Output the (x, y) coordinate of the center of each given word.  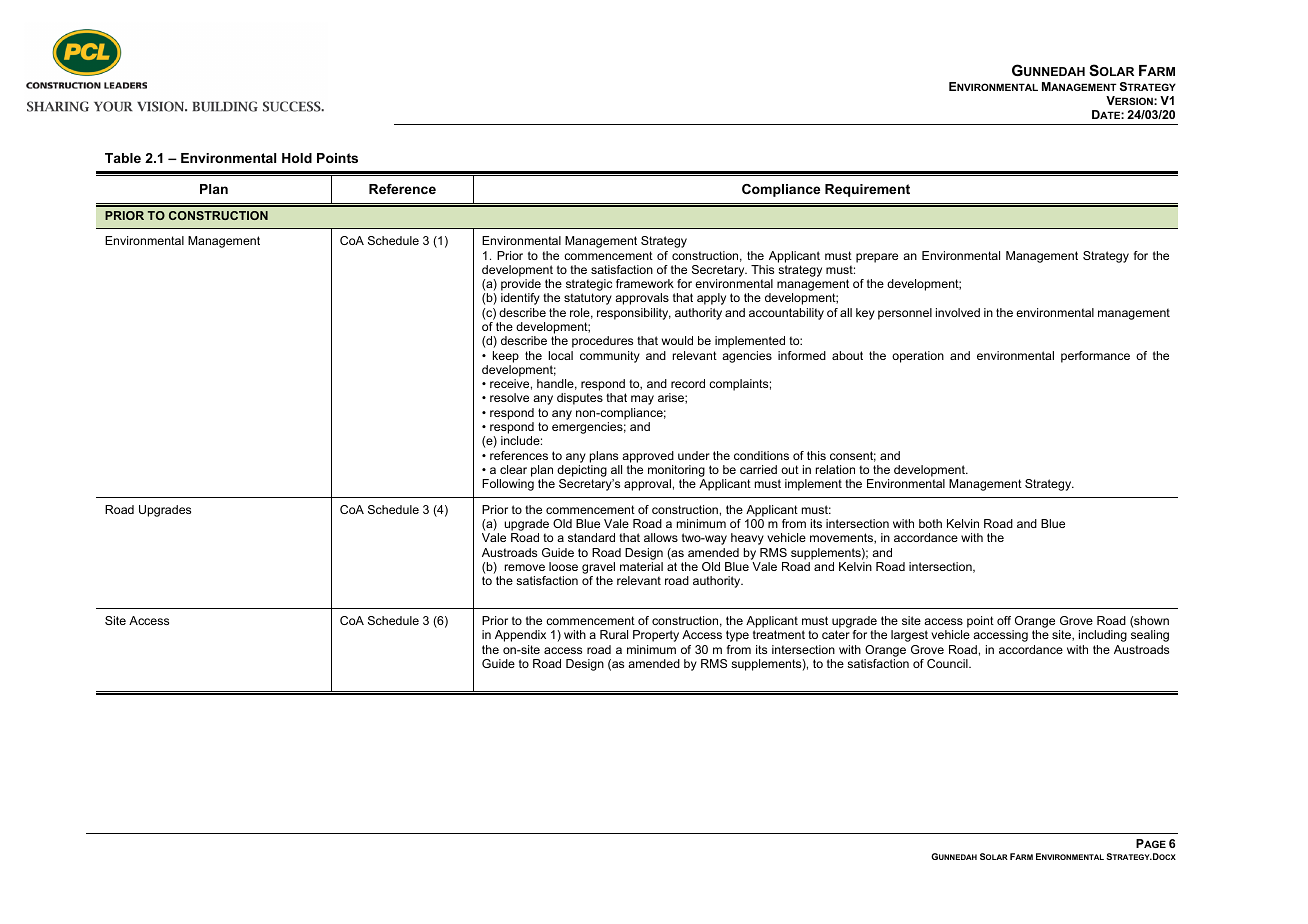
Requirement (867, 190)
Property (656, 636)
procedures (602, 342)
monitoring (676, 471)
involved (958, 312)
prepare (877, 258)
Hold (297, 158)
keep (506, 357)
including (1103, 636)
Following (508, 485)
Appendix (520, 636)
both (930, 523)
